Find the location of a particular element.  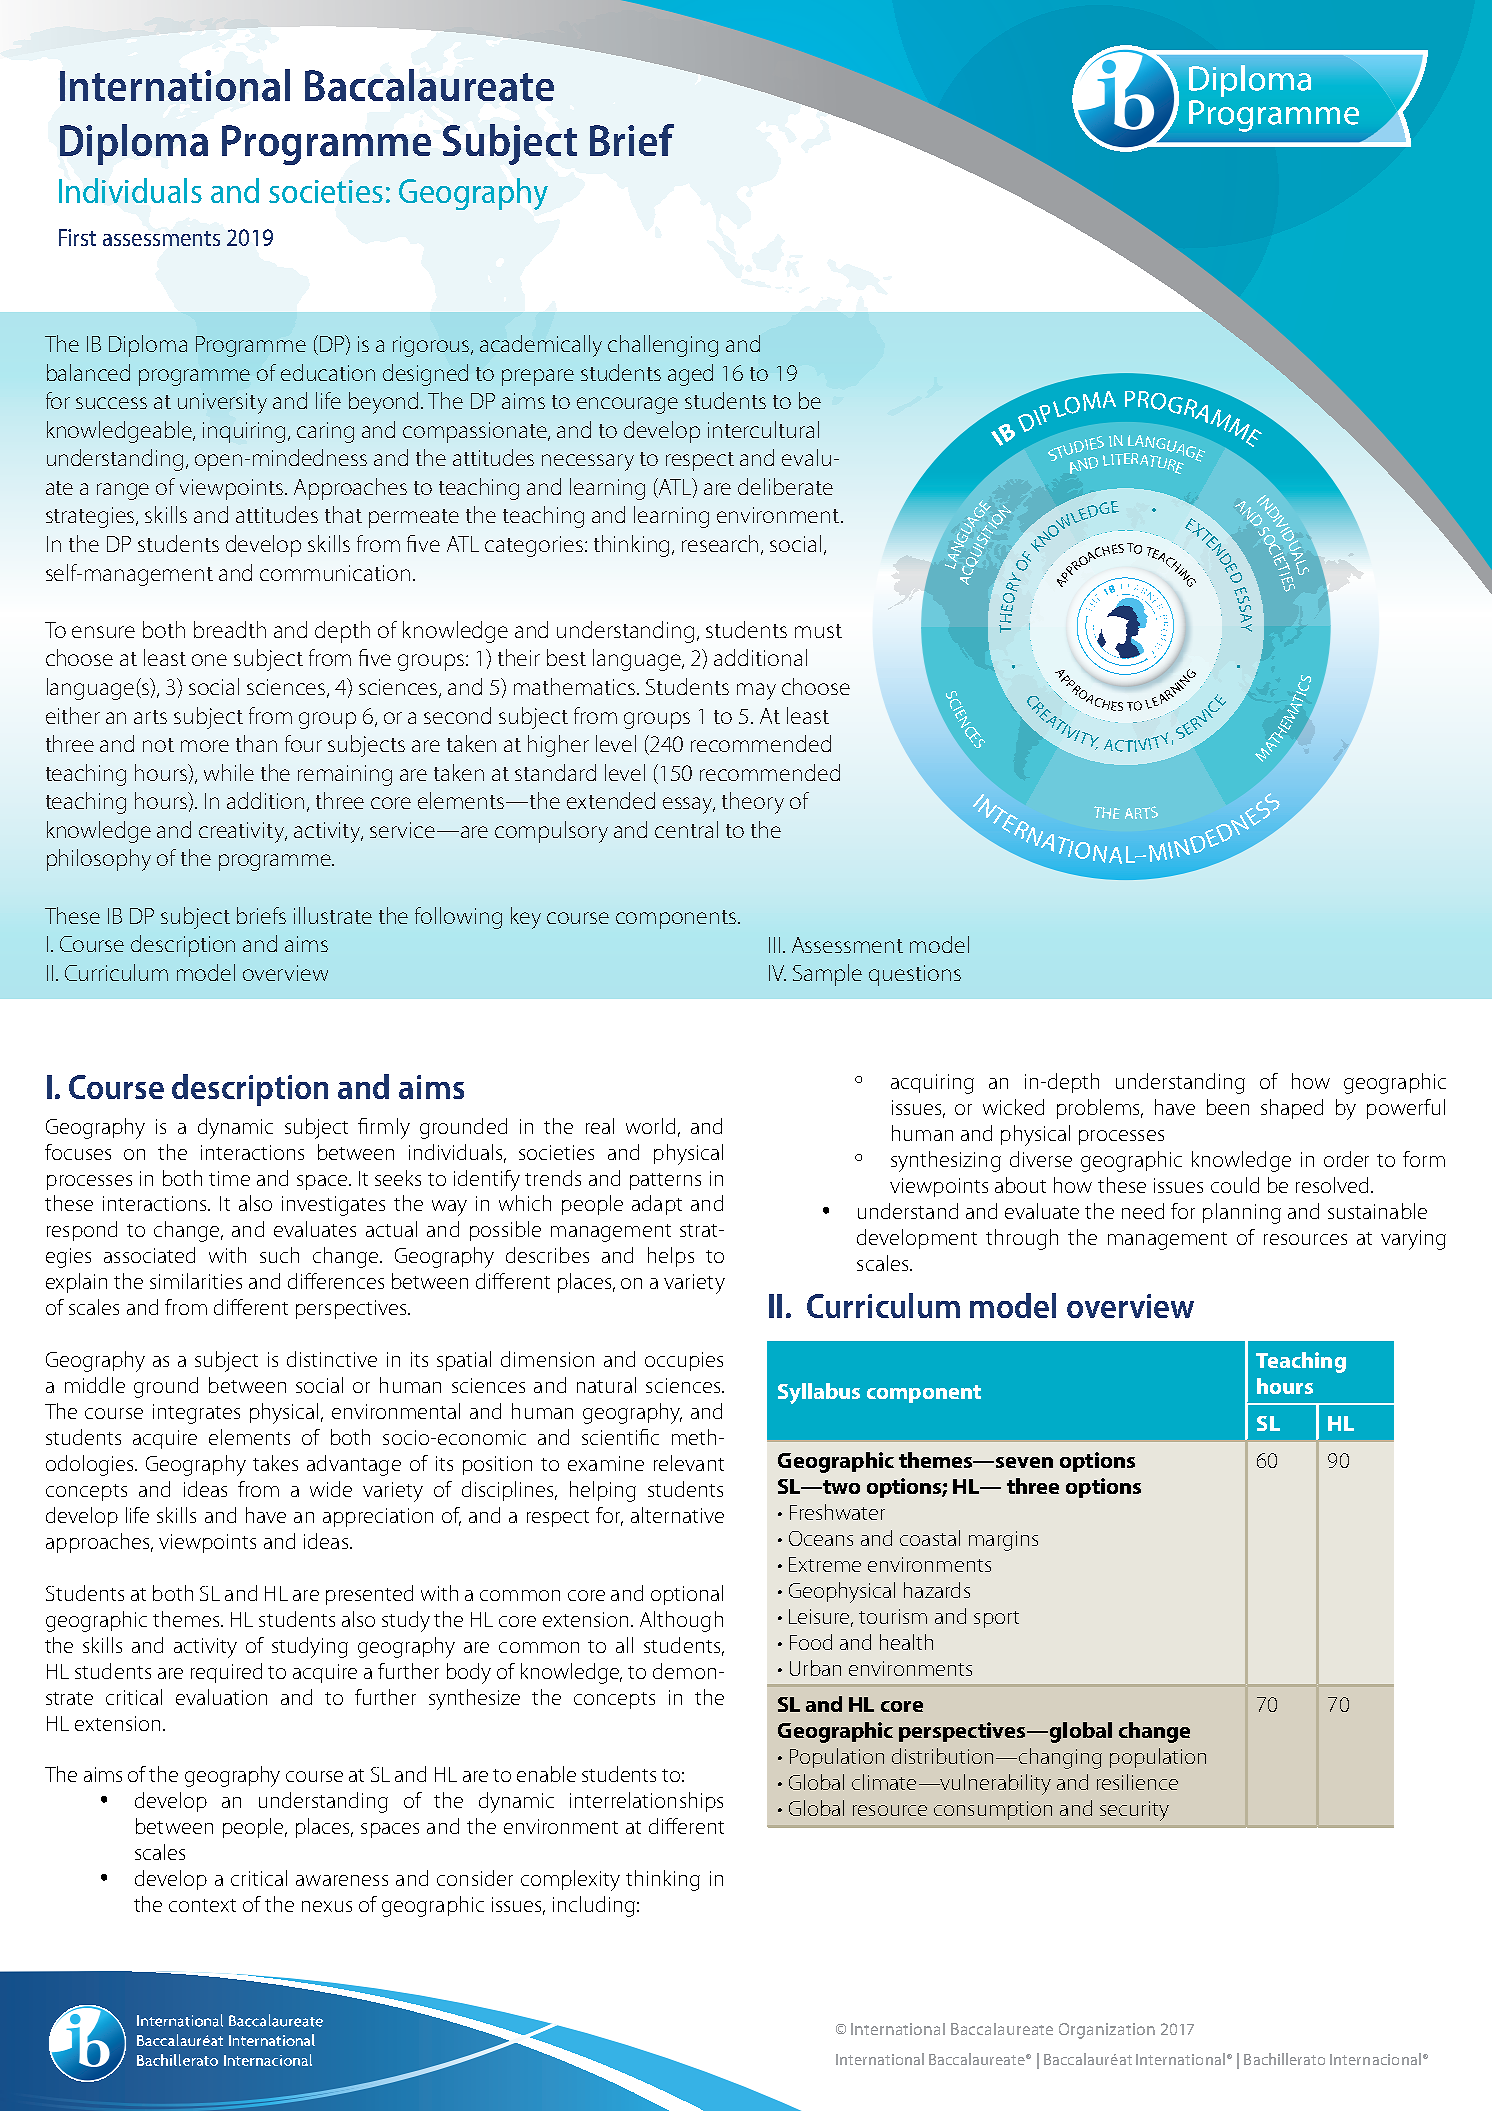

than is located at coordinates (256, 743).
